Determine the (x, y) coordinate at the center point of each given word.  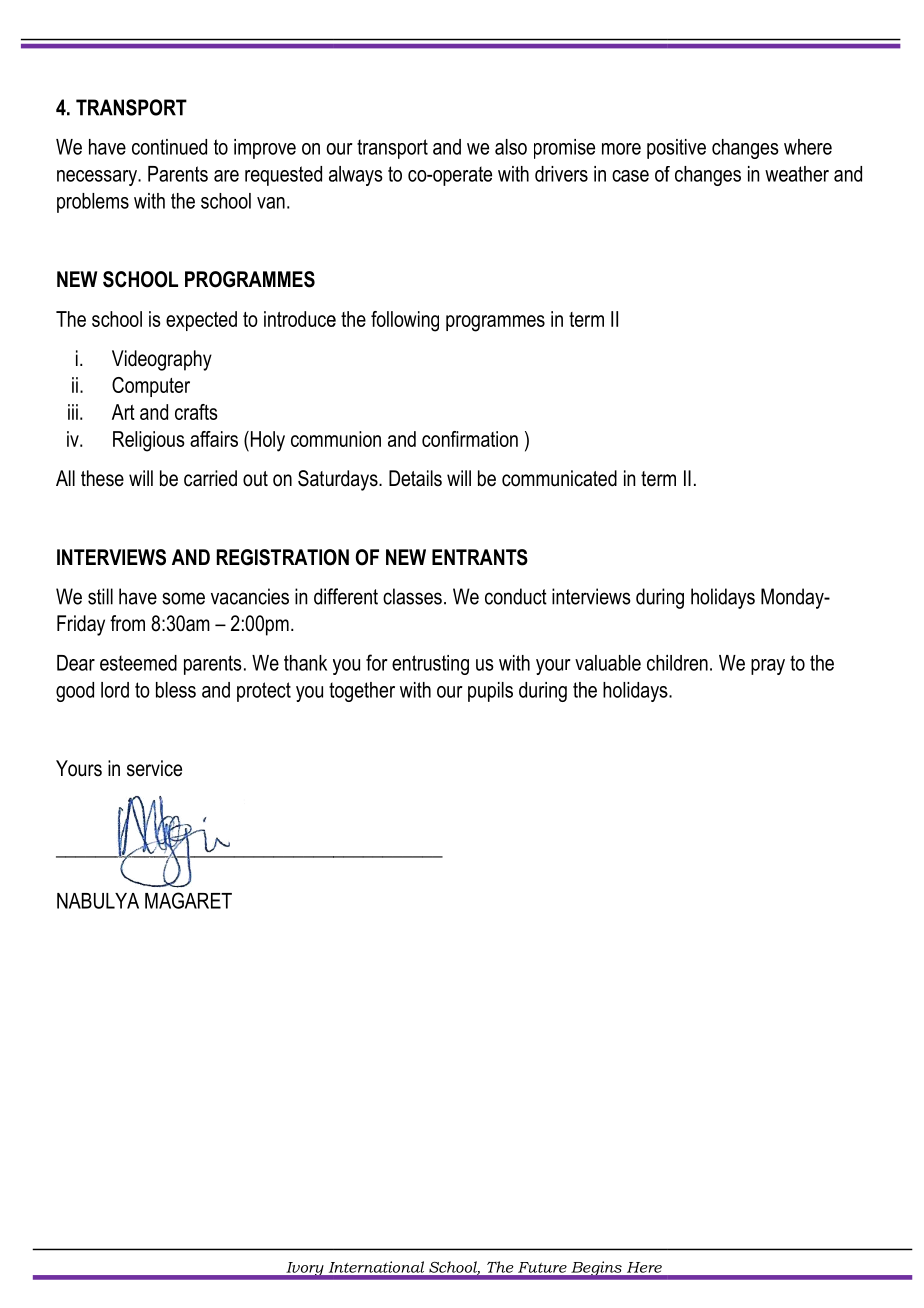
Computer (151, 387)
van (271, 203)
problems (93, 203)
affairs (214, 439)
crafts (196, 412)
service (154, 768)
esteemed (138, 663)
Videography (162, 360)
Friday (81, 625)
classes (412, 596)
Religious (149, 441)
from (127, 623)
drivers (561, 174)
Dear (76, 663)
